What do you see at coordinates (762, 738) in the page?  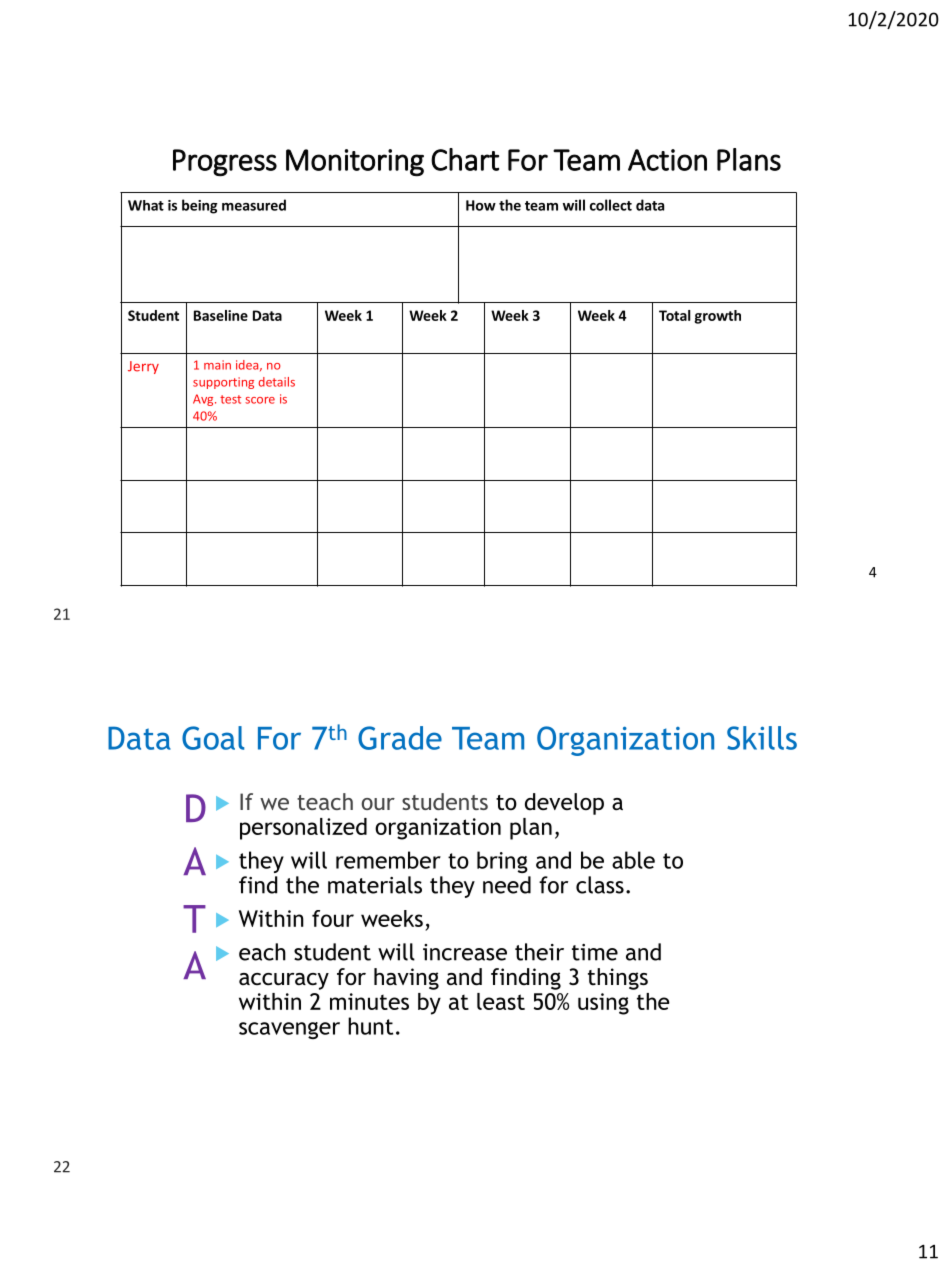 I see `Skills` at bounding box center [762, 738].
